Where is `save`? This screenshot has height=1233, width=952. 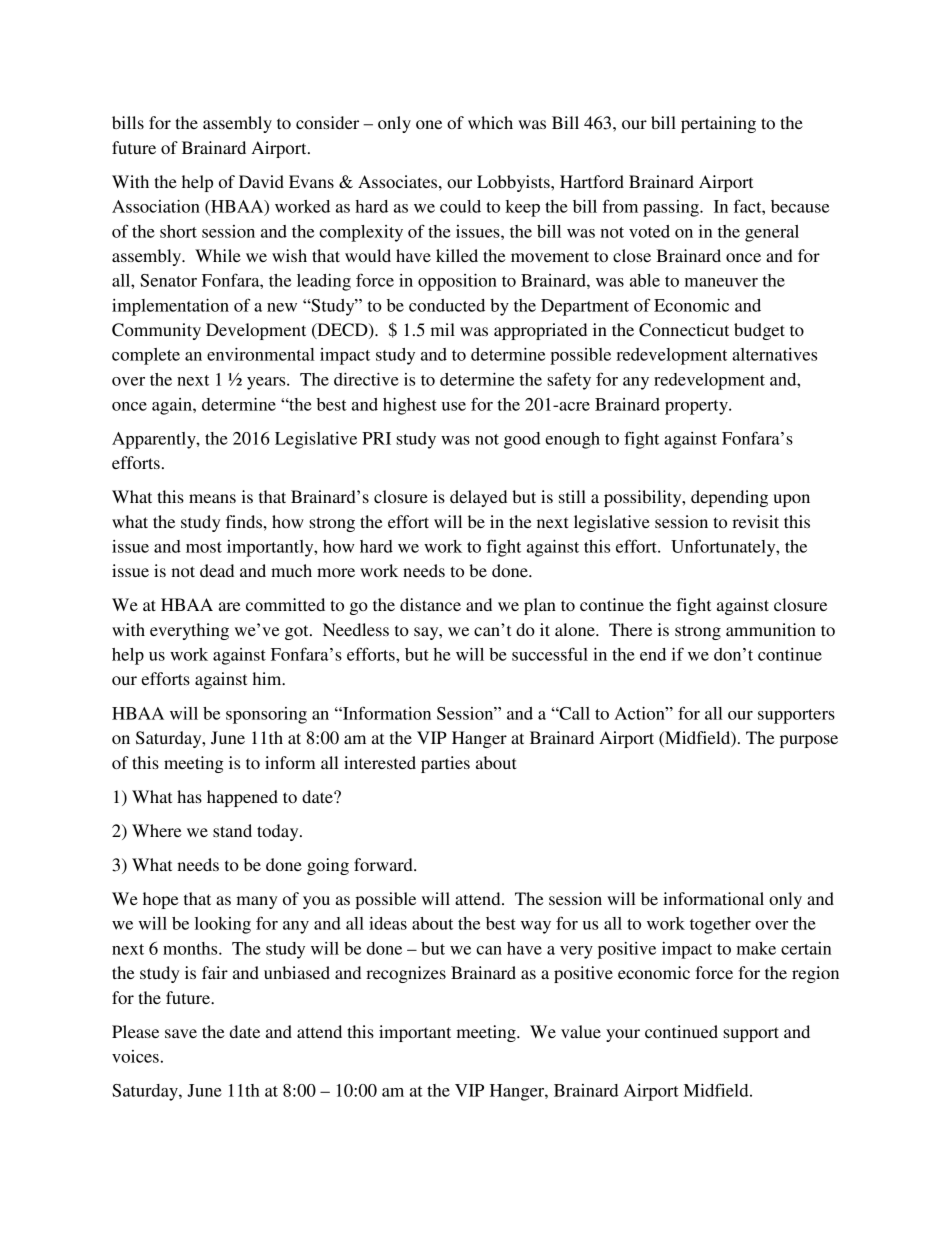 save is located at coordinates (181, 1033).
